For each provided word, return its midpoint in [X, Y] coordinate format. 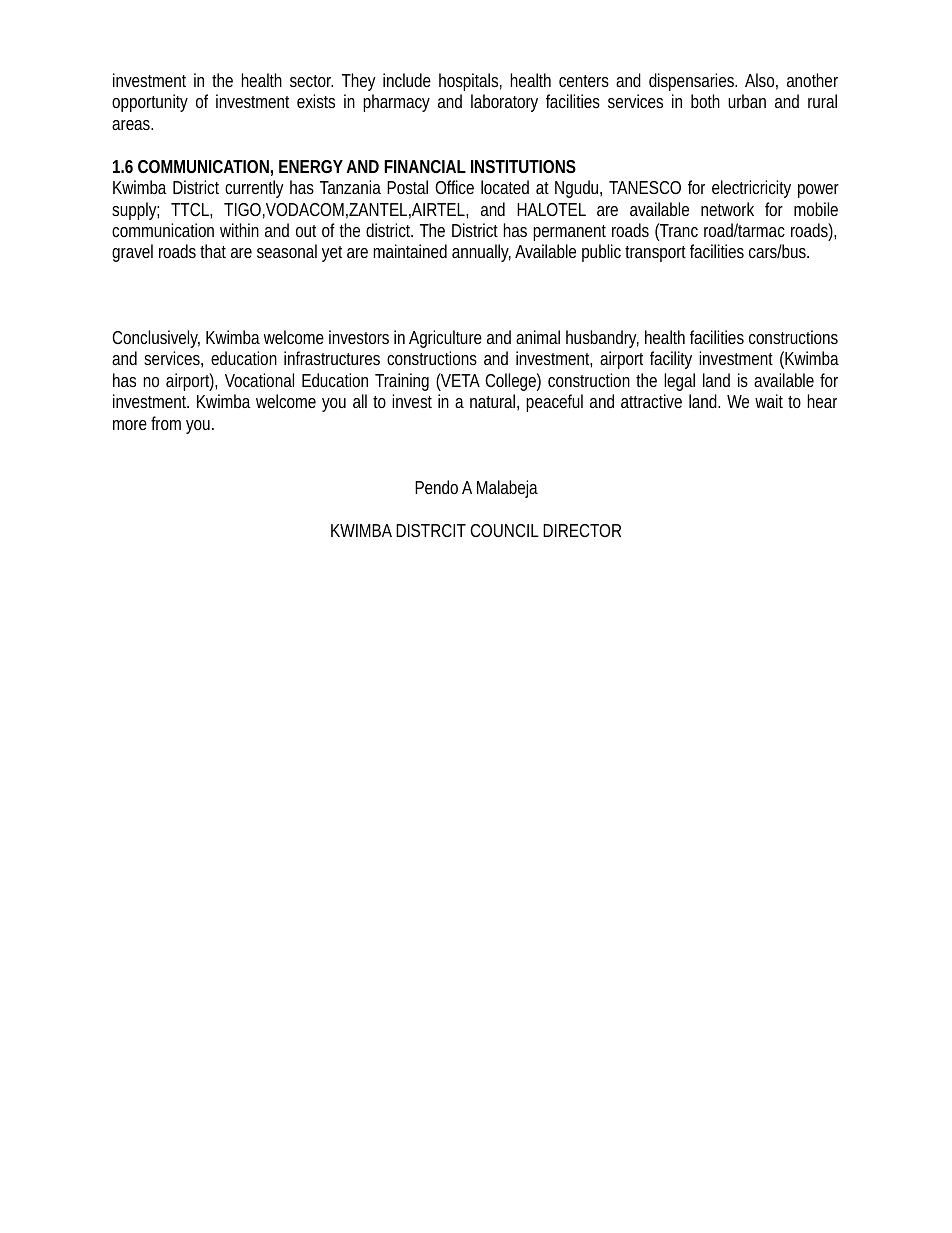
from [166, 423]
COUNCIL [504, 530]
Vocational [259, 380]
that [213, 251]
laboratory [504, 103]
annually [481, 253]
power [818, 191]
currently [254, 189]
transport [655, 254]
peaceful [554, 403]
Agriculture [445, 339]
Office [454, 187]
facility [671, 360]
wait [769, 401]
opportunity [150, 103]
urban [747, 101]
